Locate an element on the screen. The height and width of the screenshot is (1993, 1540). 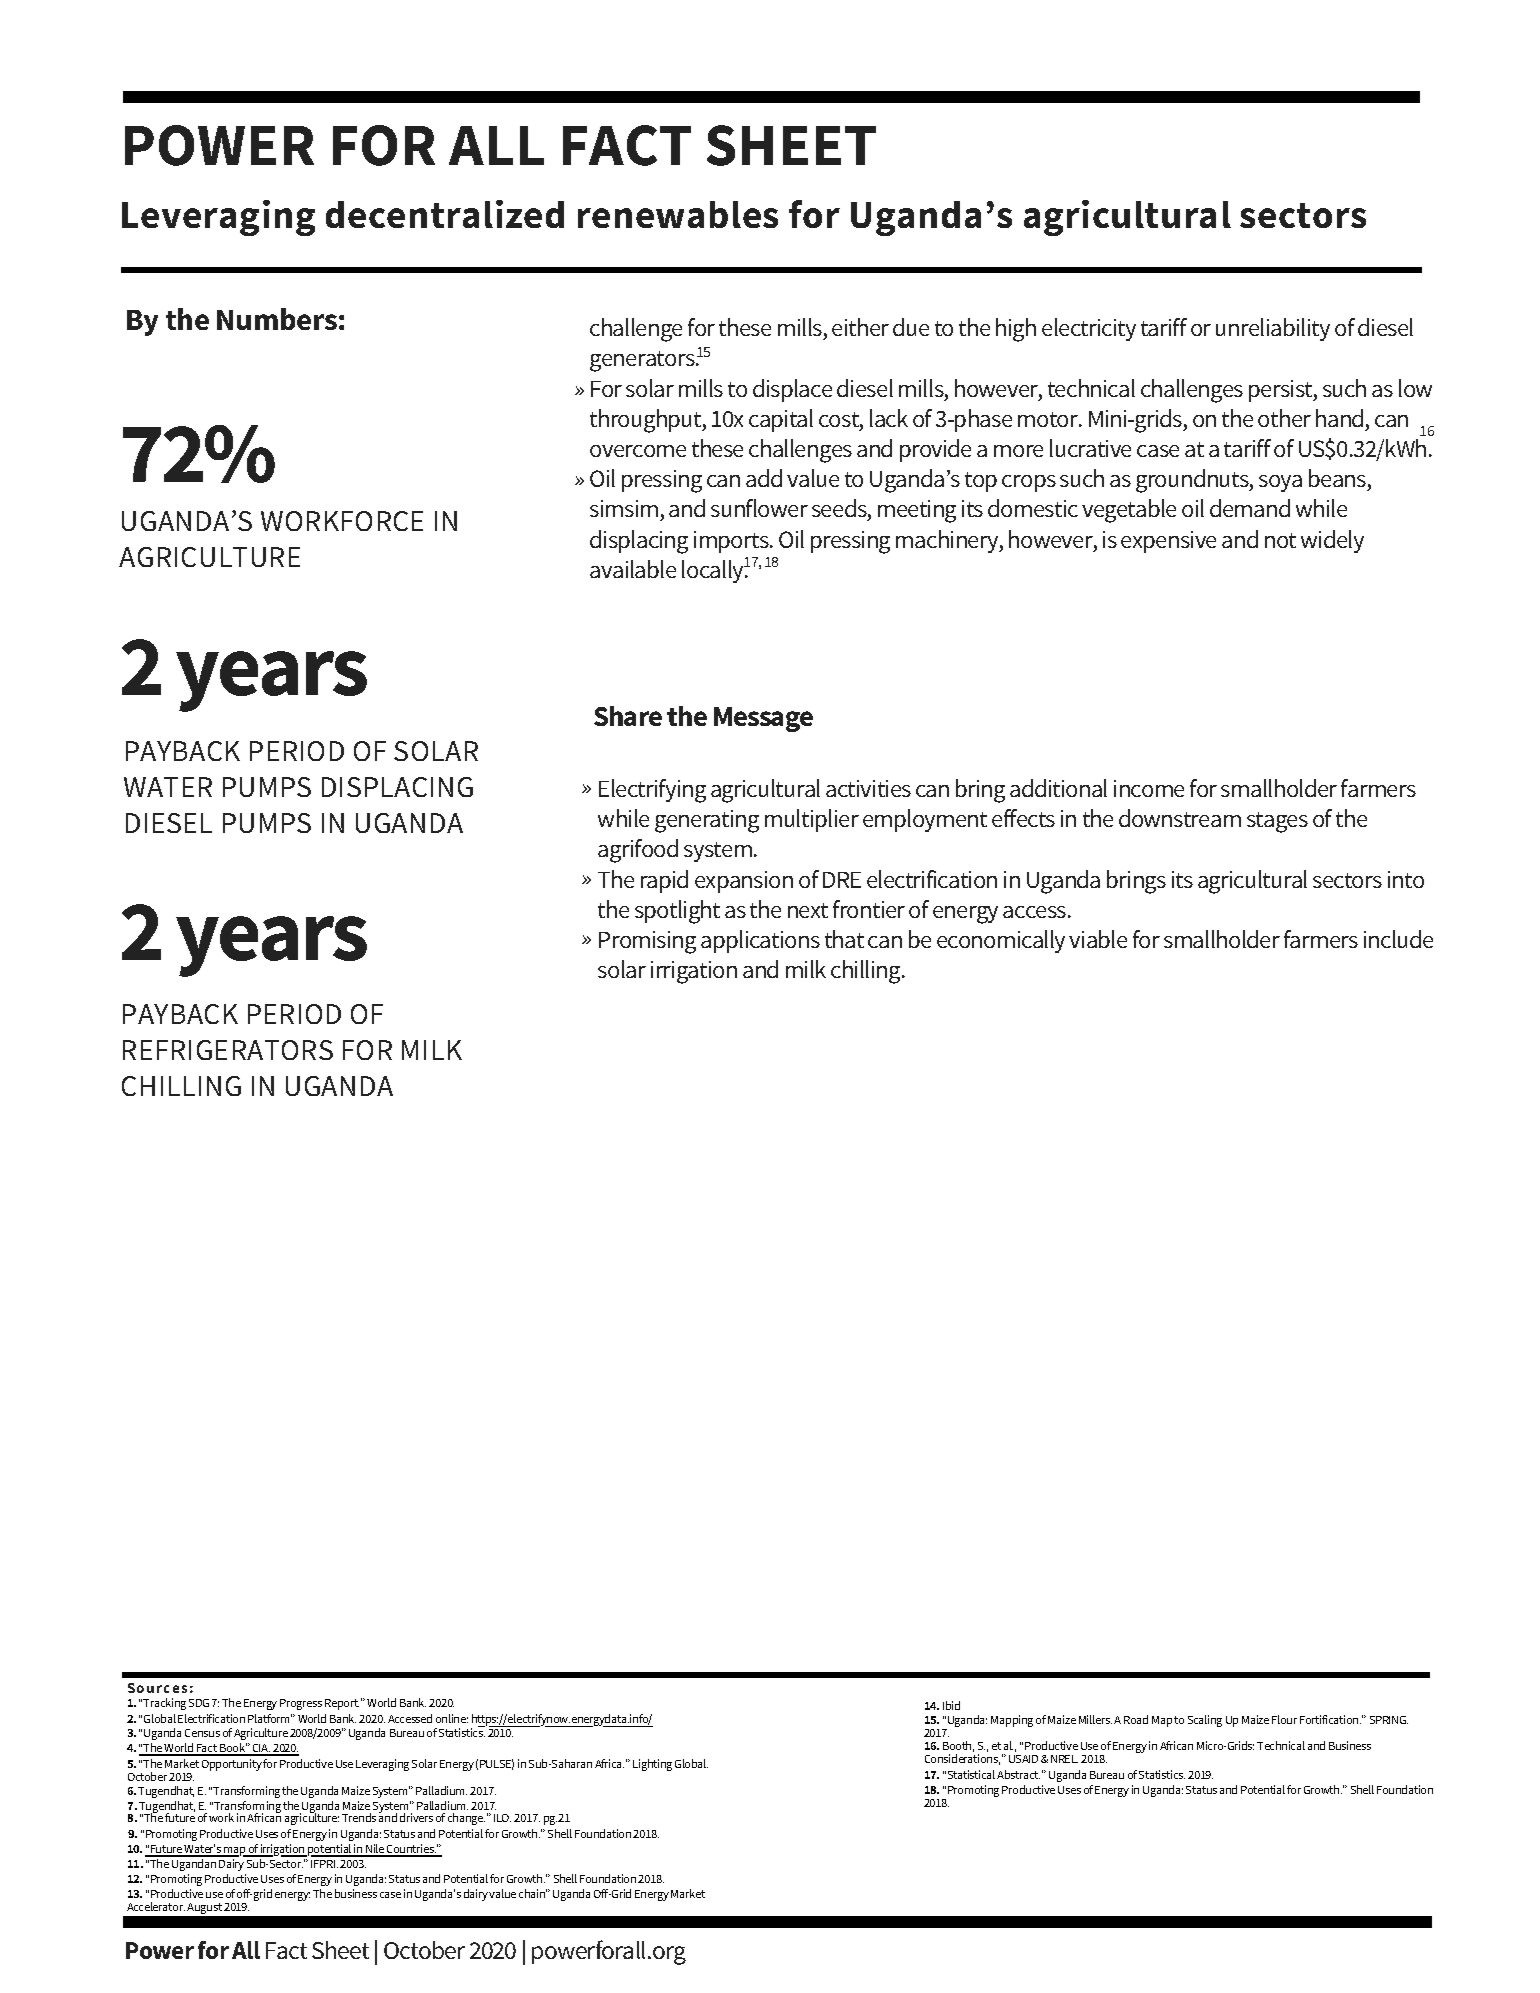
Share is located at coordinates (628, 716).
